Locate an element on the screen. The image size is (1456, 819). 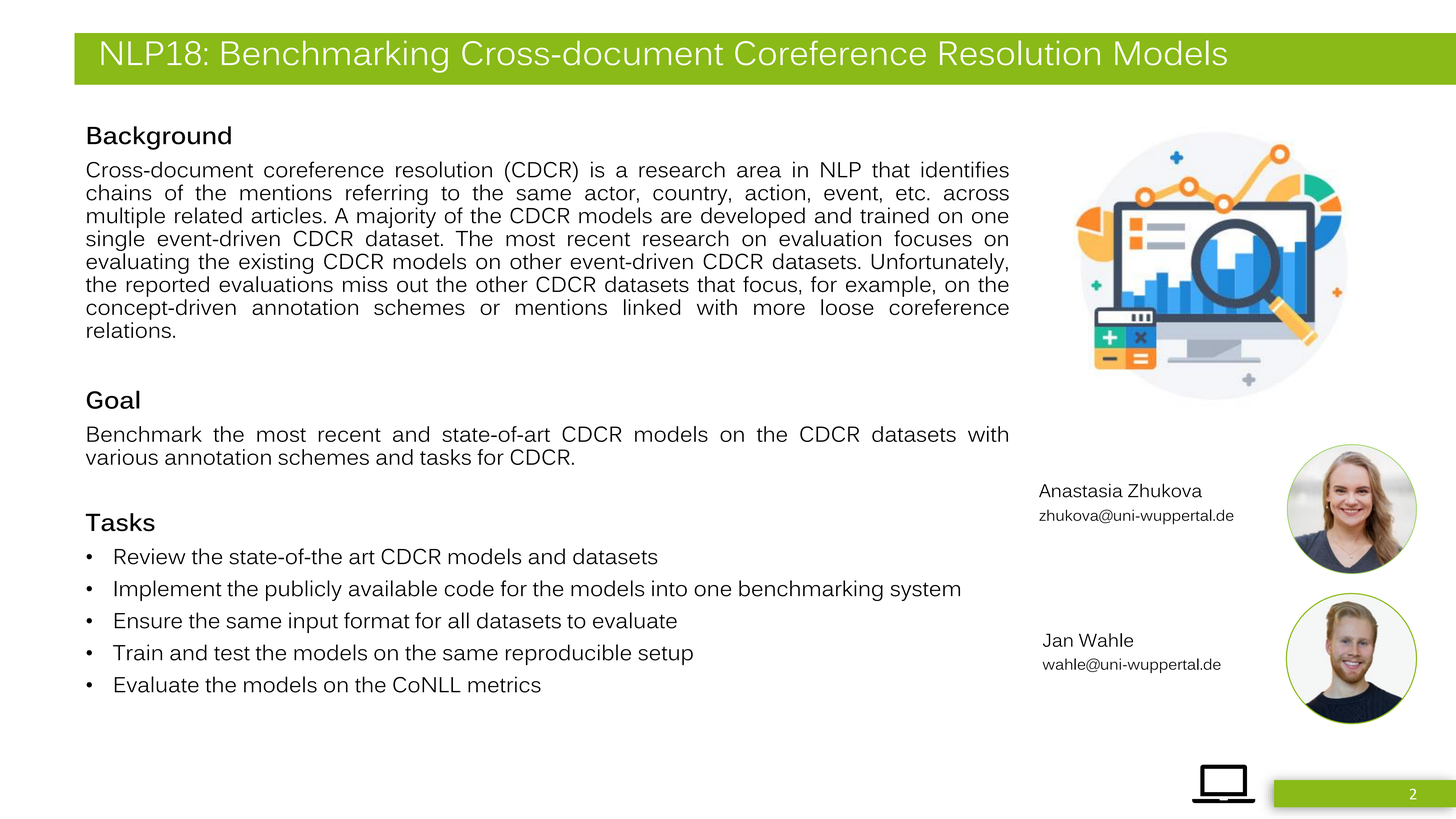
Background is located at coordinates (159, 138).
